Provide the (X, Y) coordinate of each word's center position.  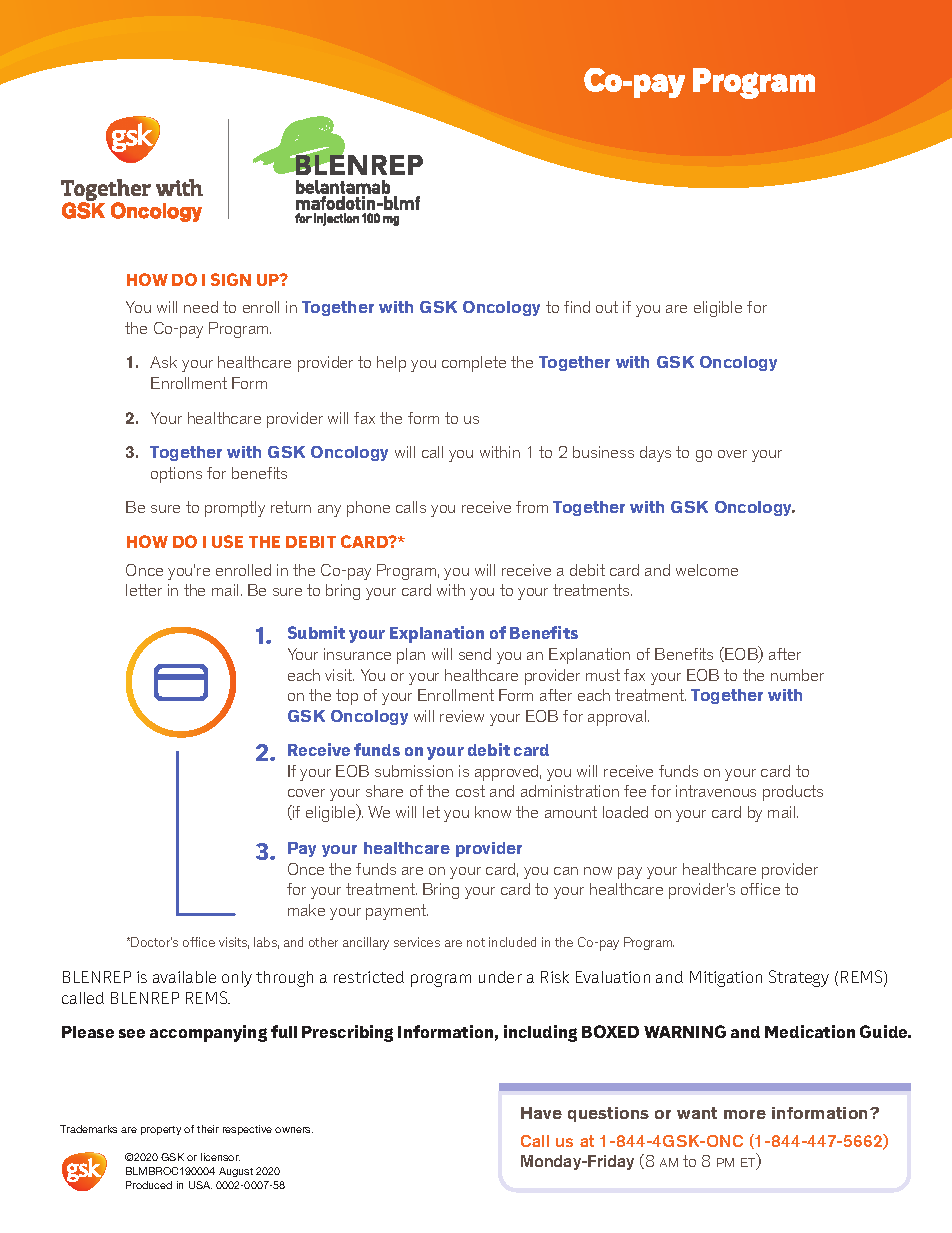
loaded (625, 812)
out (607, 307)
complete (474, 364)
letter (144, 590)
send (475, 654)
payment (397, 912)
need (201, 307)
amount (571, 812)
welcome (707, 570)
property (161, 1130)
